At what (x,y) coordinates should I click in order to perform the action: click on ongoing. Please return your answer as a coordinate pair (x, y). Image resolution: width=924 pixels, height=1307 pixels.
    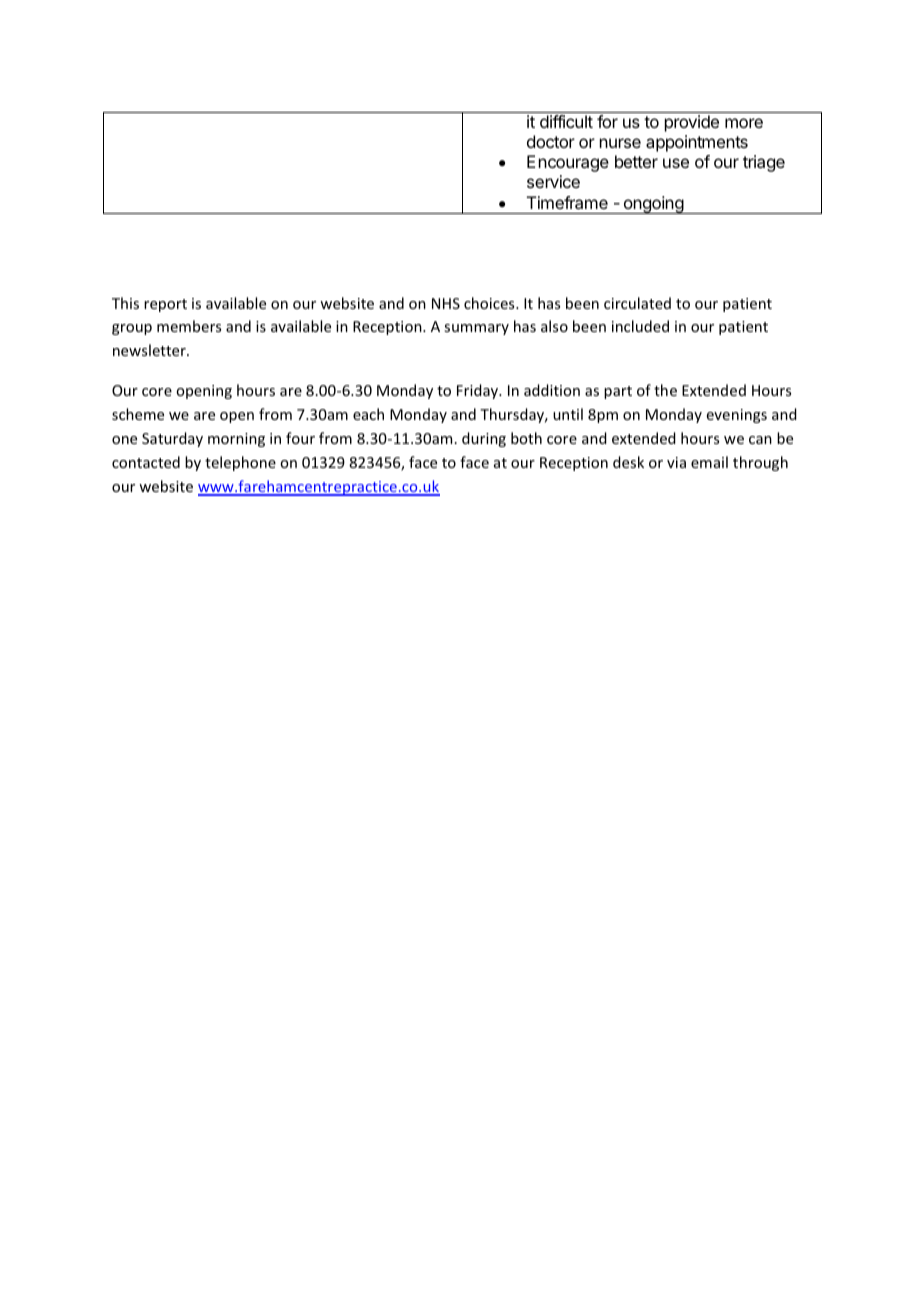
    Looking at the image, I should click on (653, 205).
